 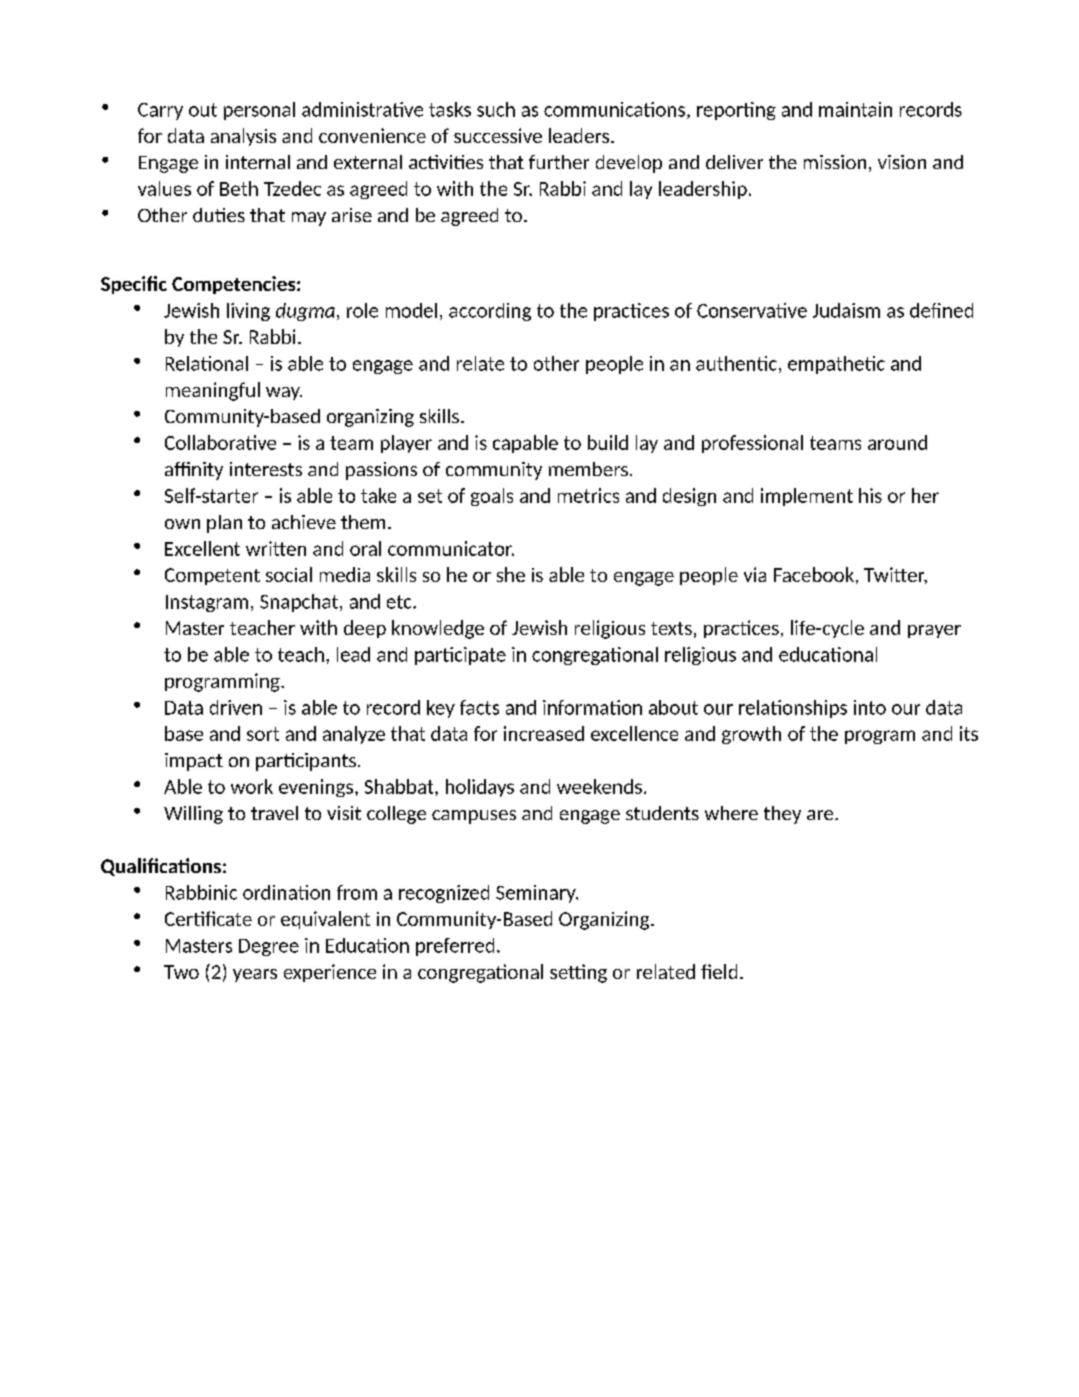 I want to click on weekends, so click(x=599, y=786).
